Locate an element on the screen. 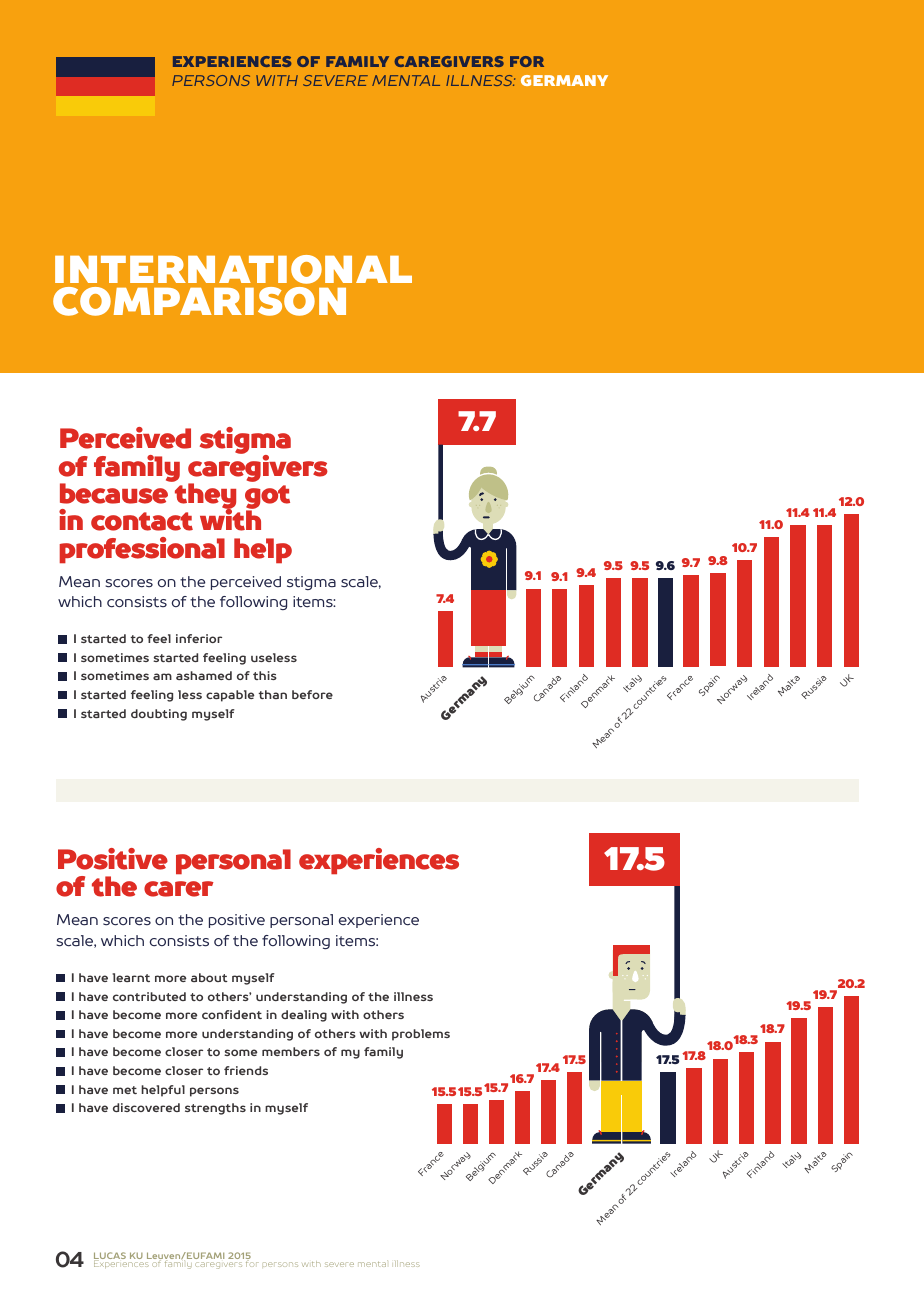 This screenshot has height=1308, width=924. doubting is located at coordinates (159, 715).
